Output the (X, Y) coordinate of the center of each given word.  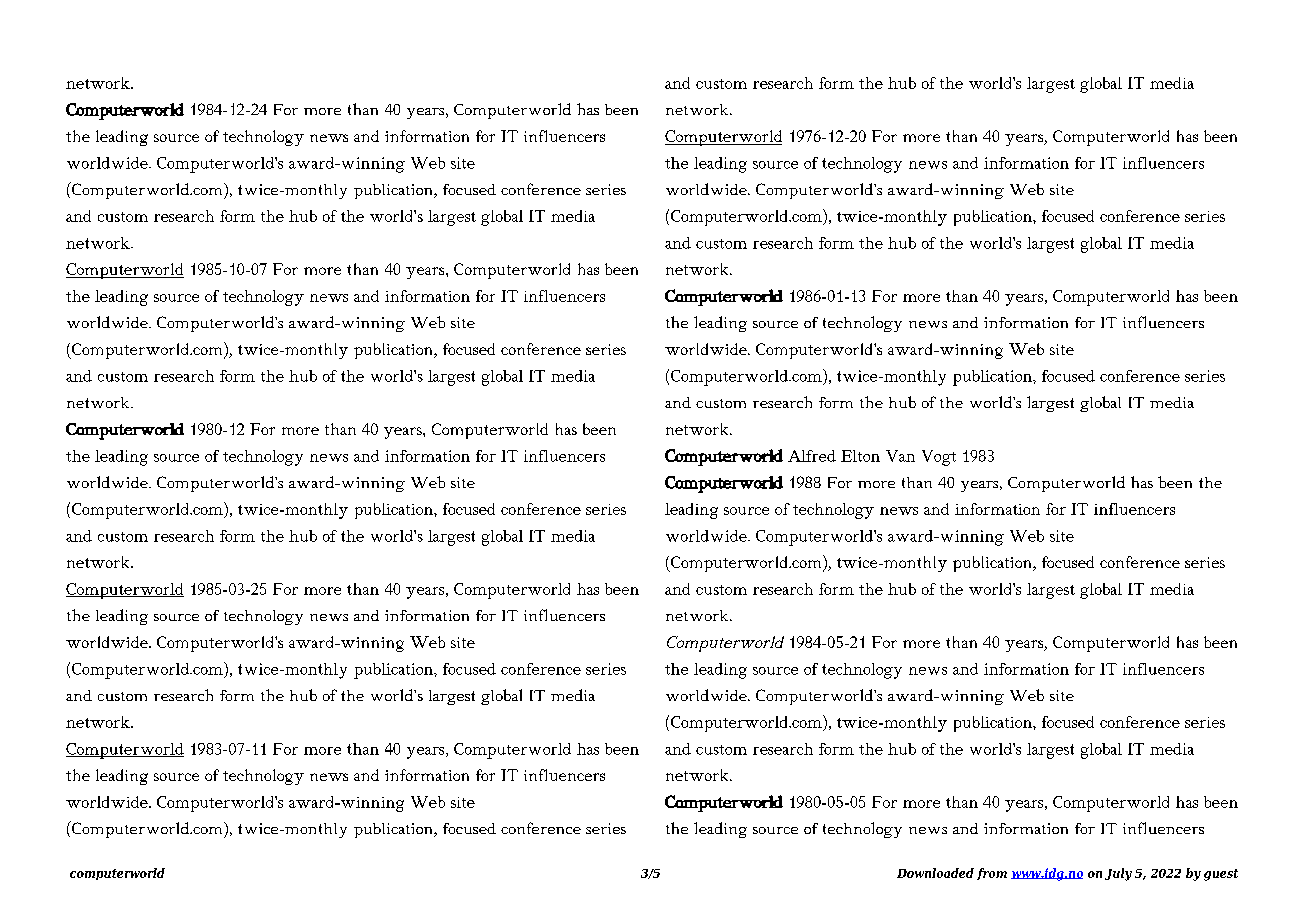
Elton (860, 456)
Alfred (812, 456)
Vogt (939, 458)
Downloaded (935, 873)
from (992, 874)
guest (1221, 875)
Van (900, 456)
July (1118, 874)
